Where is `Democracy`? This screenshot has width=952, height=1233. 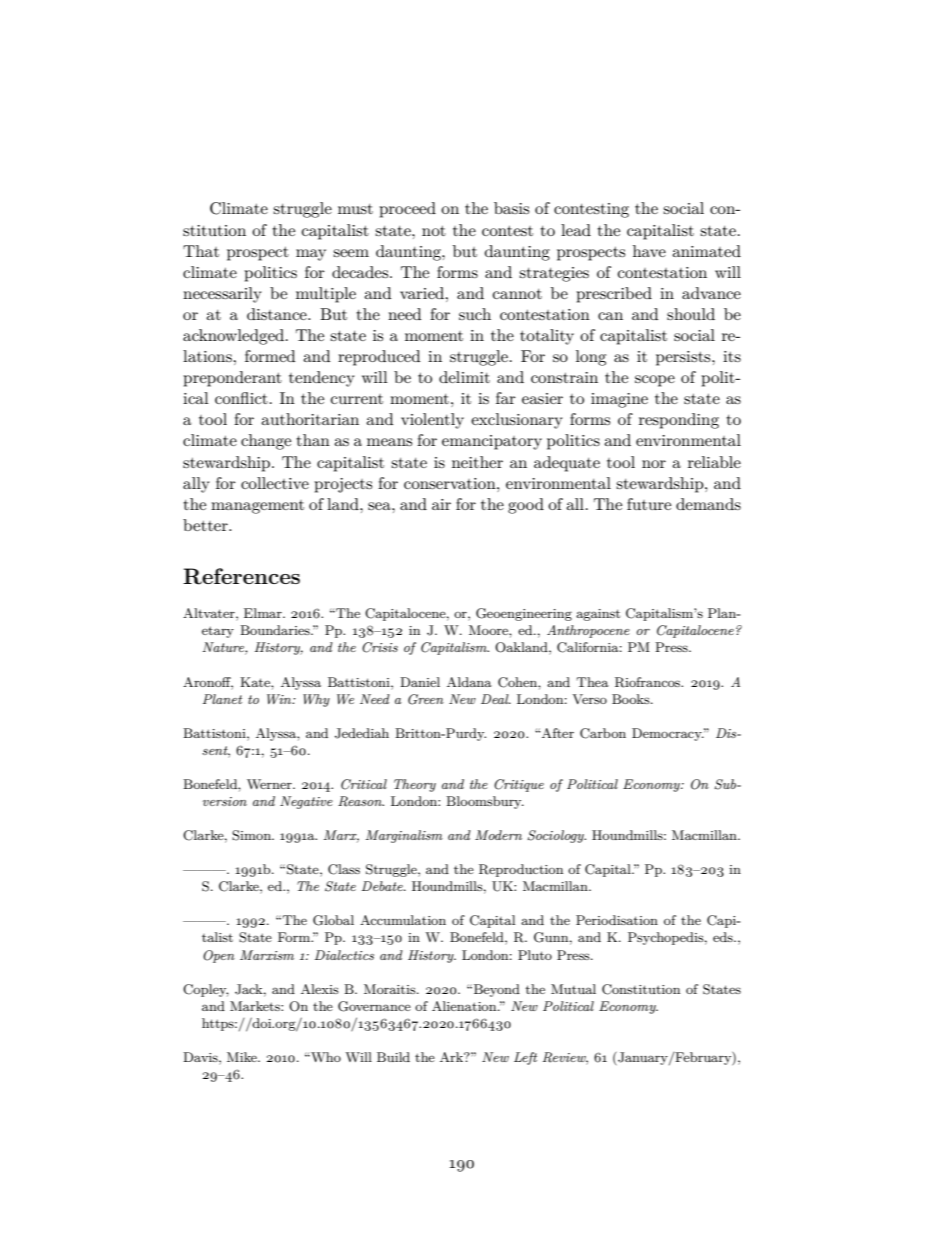
Democracy is located at coordinates (668, 734).
